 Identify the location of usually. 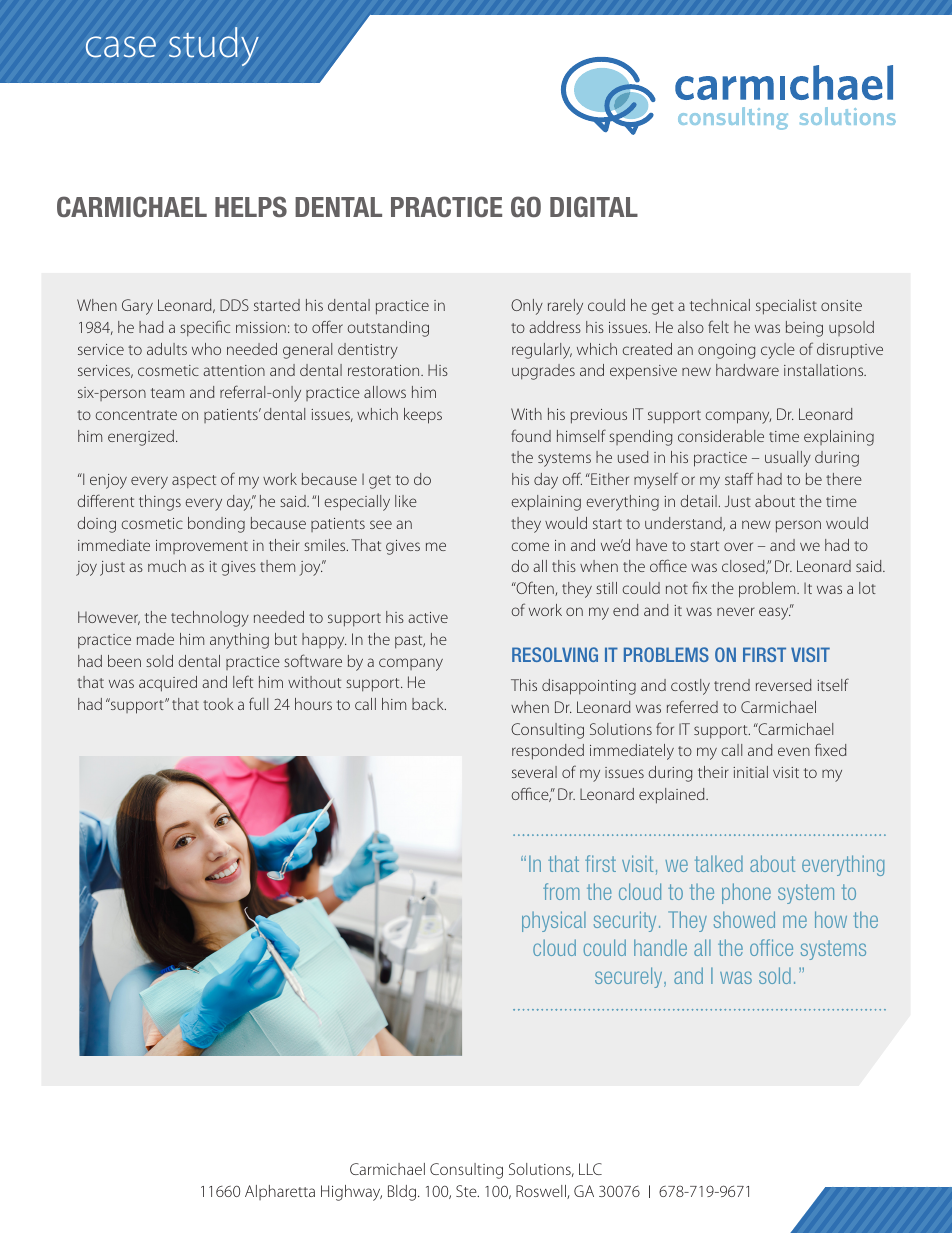
(788, 459).
